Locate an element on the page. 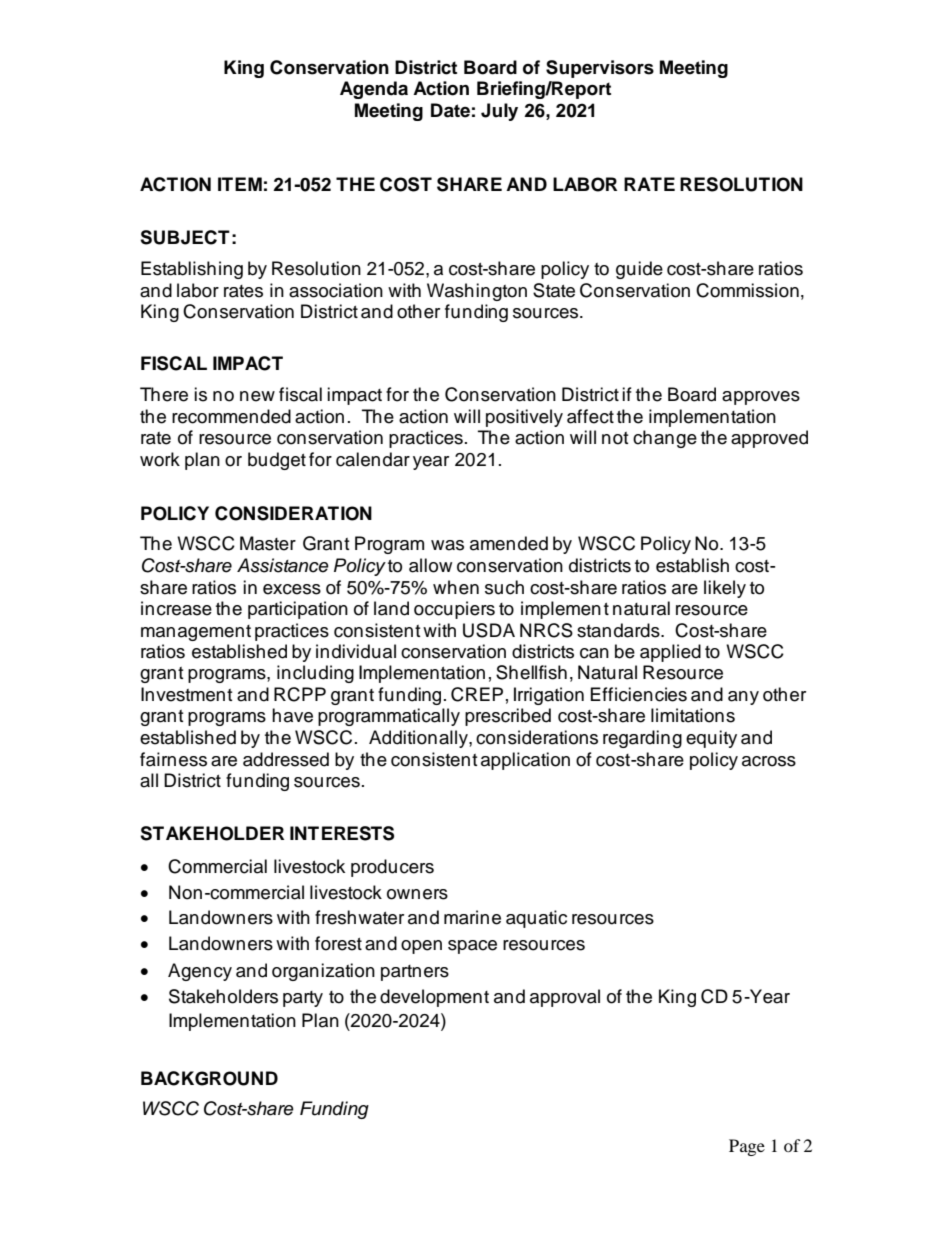 This page has height=1233, width=952. ITEM is located at coordinates (240, 184).
